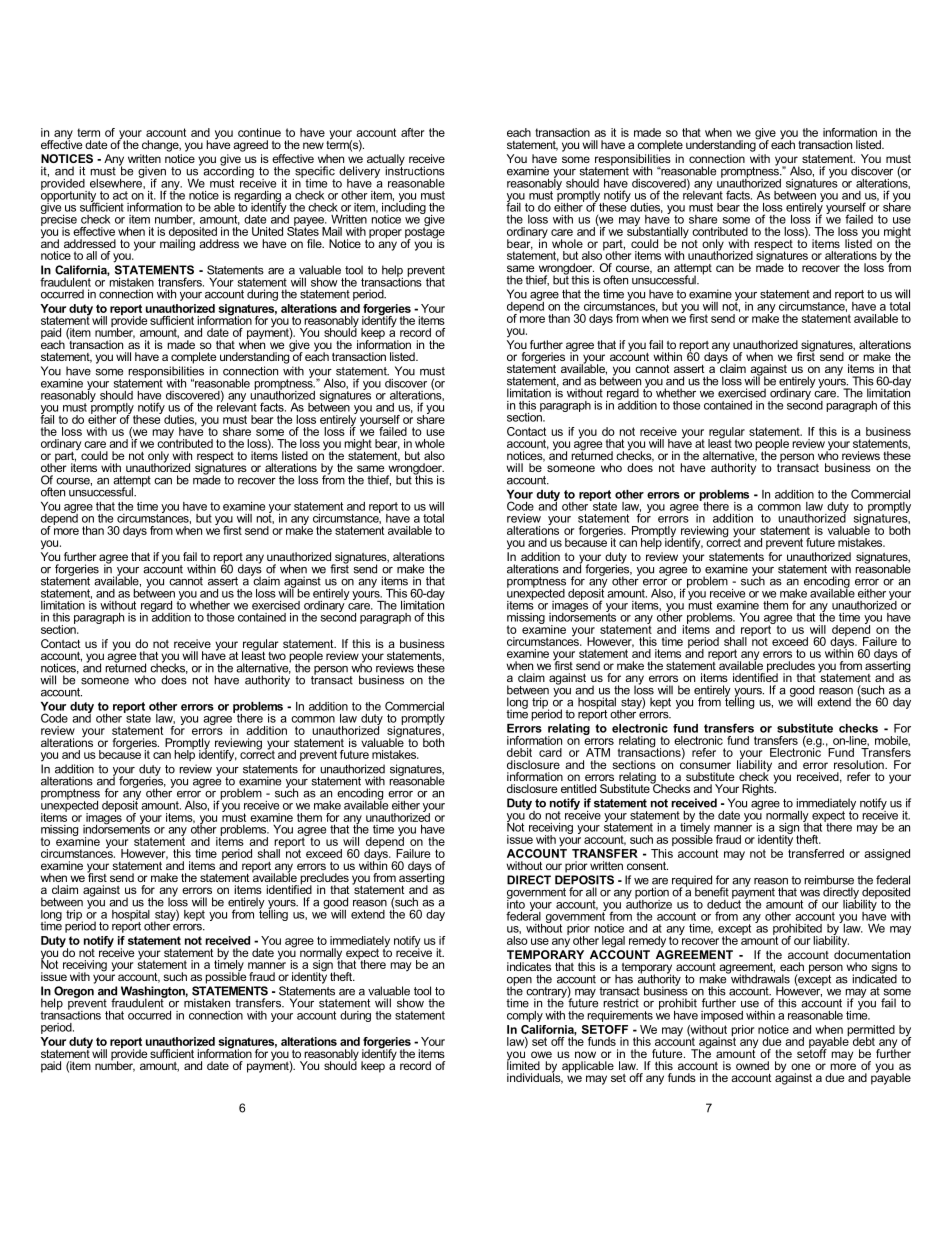 Image resolution: width=952 pixels, height=1233 pixels. I want to click on card, so click(550, 752).
